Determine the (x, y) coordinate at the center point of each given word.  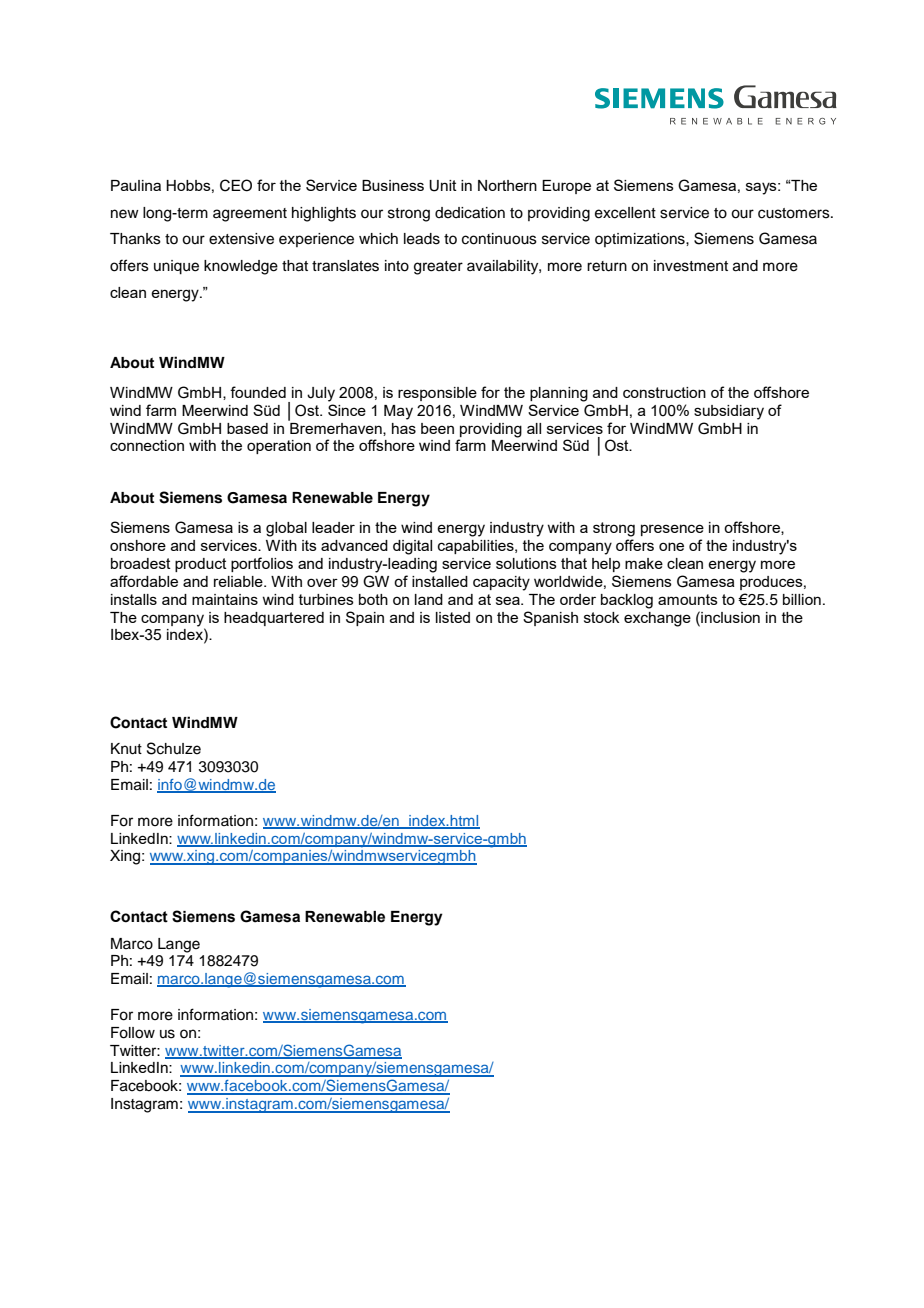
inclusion (729, 617)
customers (795, 213)
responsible (437, 394)
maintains (225, 599)
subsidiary (729, 412)
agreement (250, 215)
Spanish (550, 618)
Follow (133, 1033)
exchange (657, 619)
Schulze (174, 748)
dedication (470, 213)
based (247, 428)
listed (453, 617)
